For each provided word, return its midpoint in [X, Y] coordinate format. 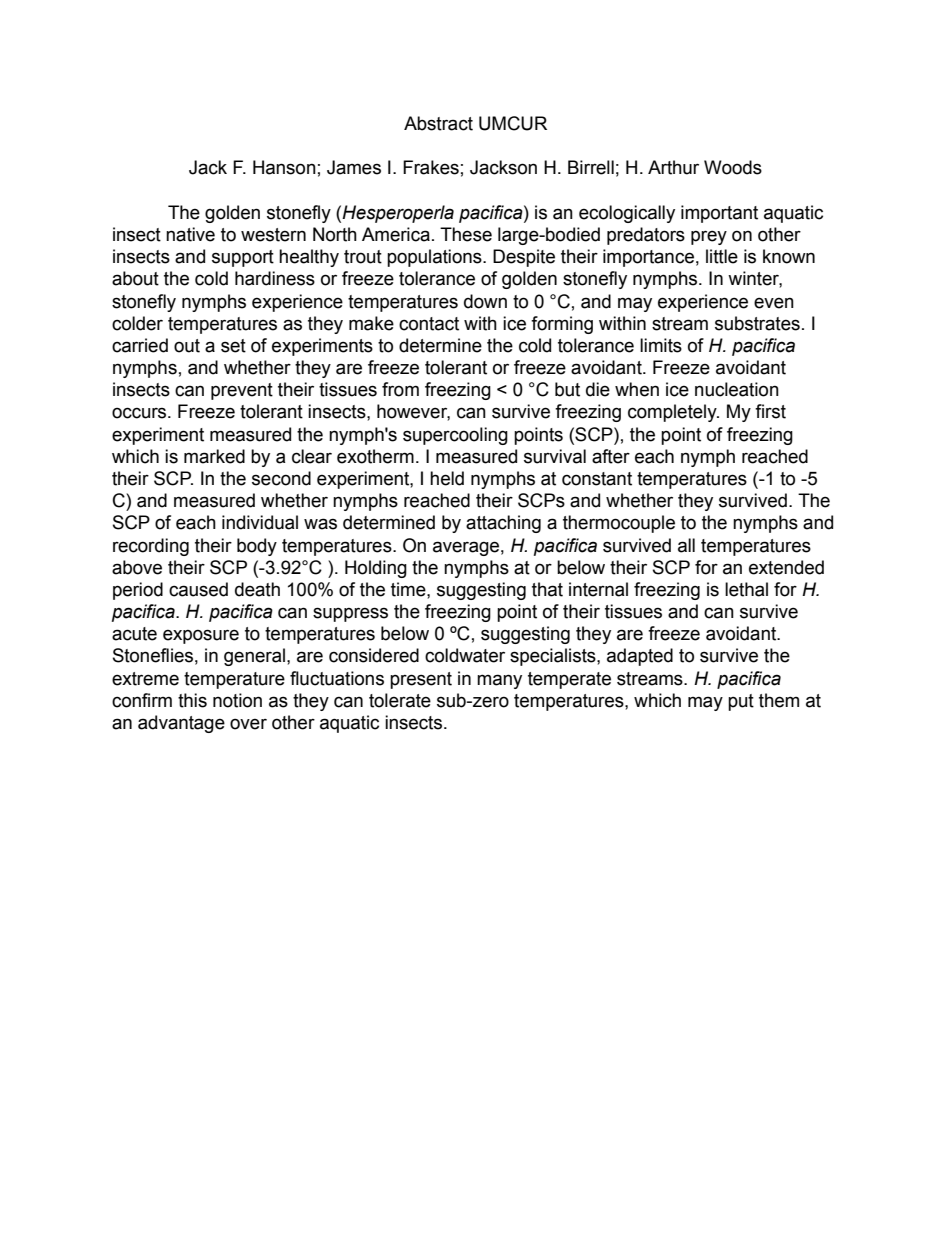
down [485, 301]
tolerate [400, 700]
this [192, 700]
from [400, 389]
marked [214, 456]
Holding [376, 569]
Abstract [438, 123]
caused [198, 589]
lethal [746, 589]
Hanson [284, 167]
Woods [733, 167]
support [243, 258]
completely [673, 413]
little [722, 256]
